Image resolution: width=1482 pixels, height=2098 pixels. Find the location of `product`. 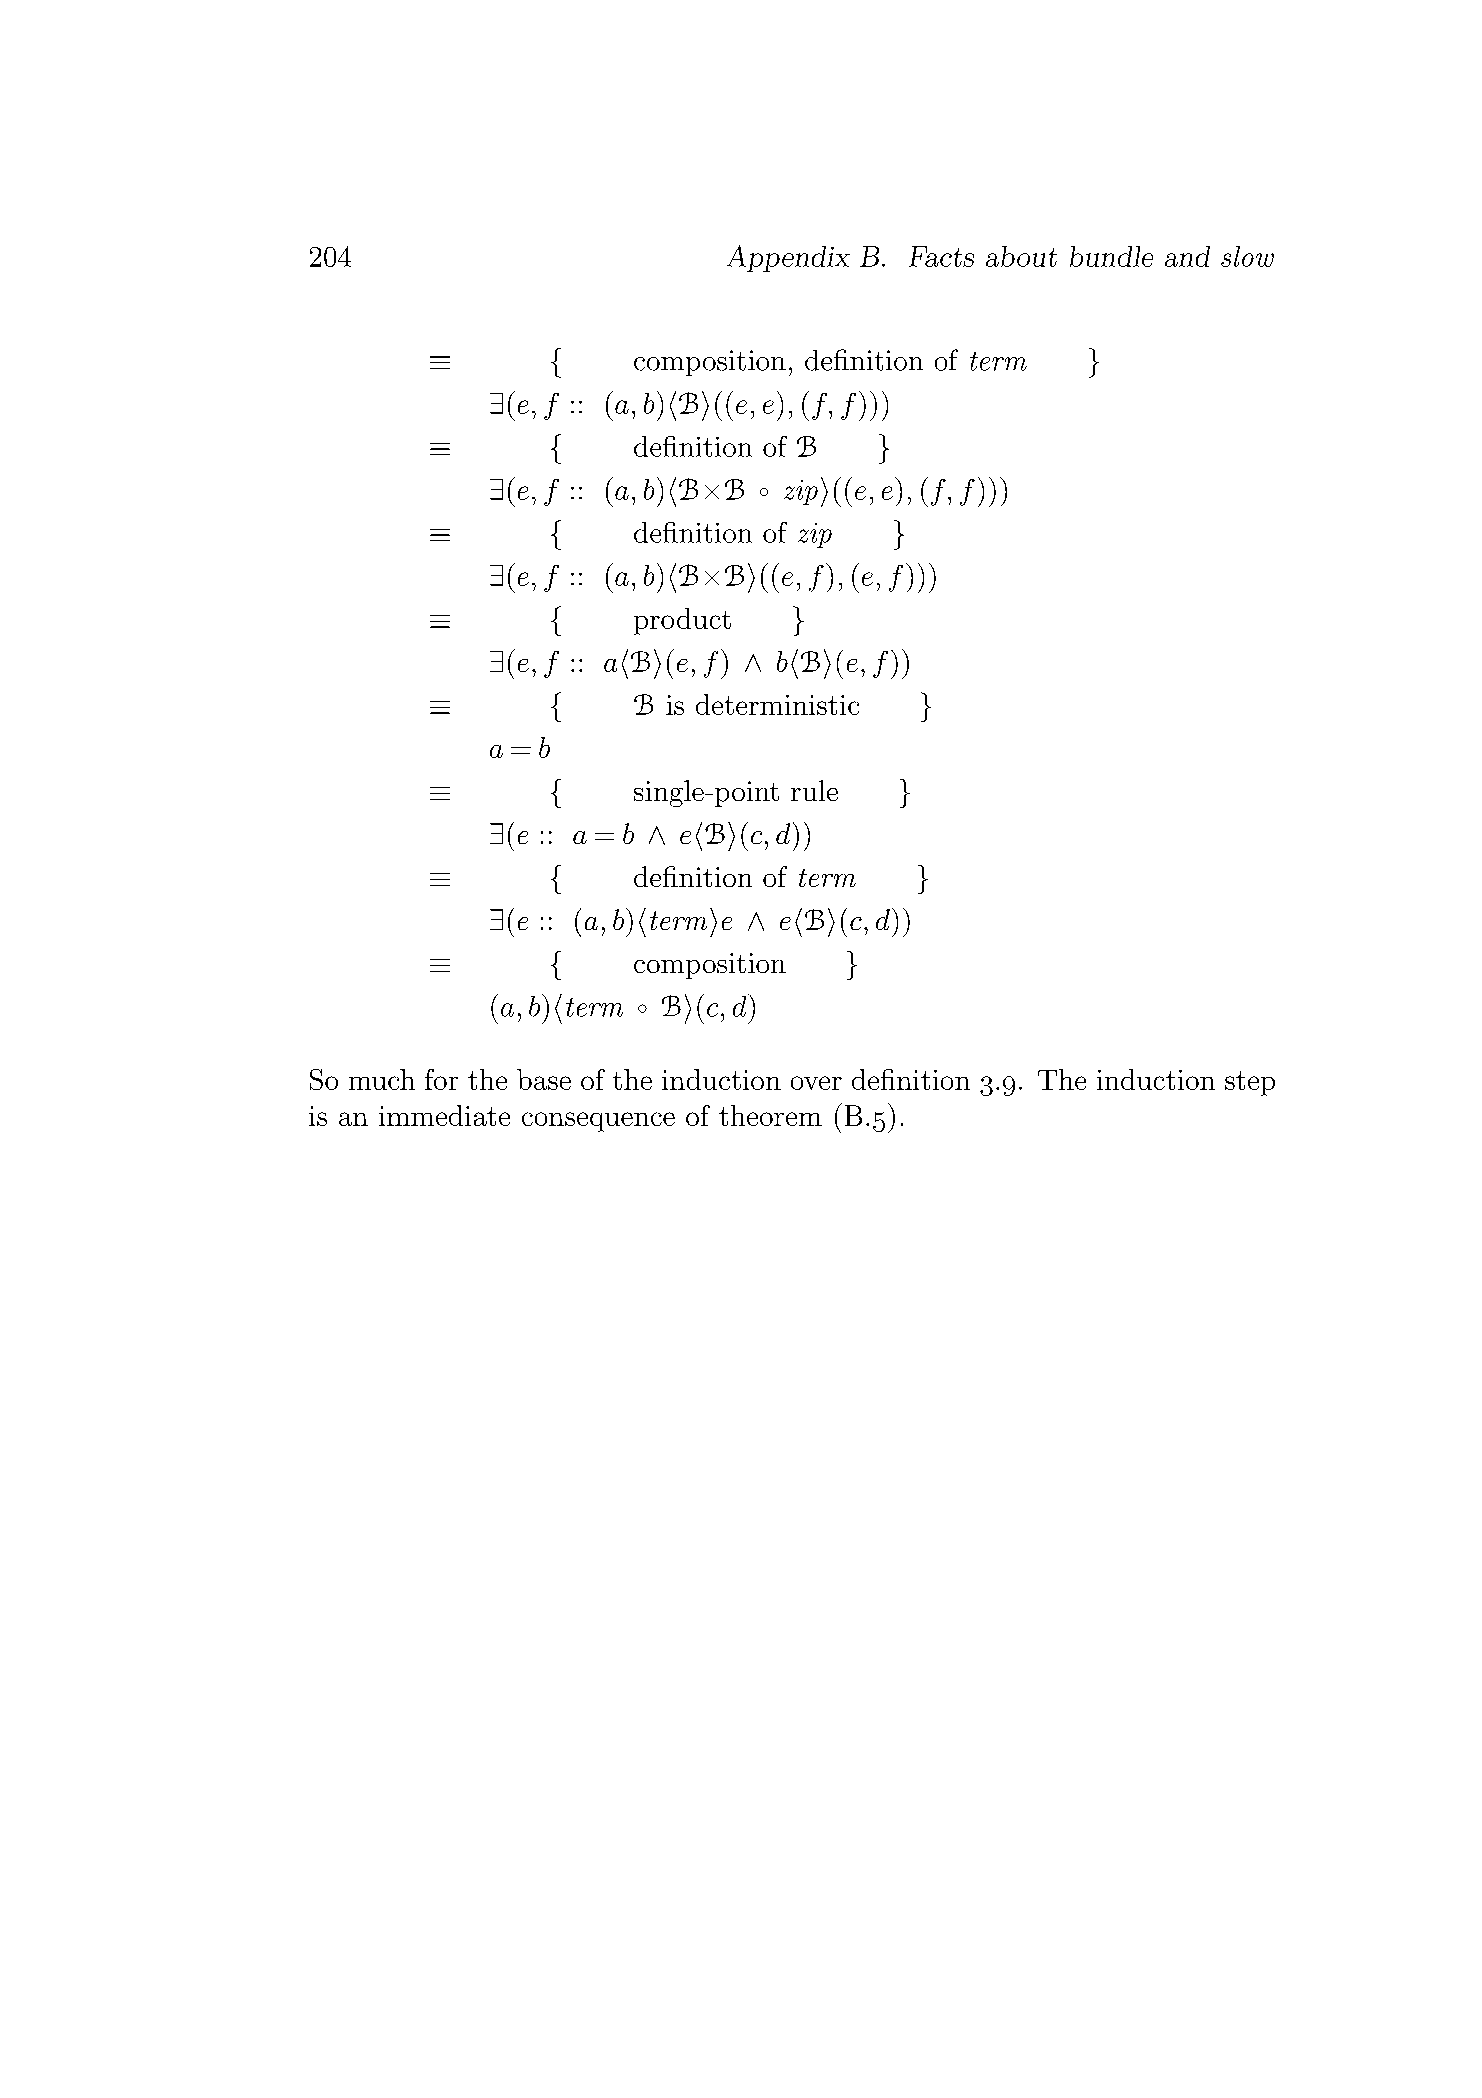

product is located at coordinates (682, 621).
